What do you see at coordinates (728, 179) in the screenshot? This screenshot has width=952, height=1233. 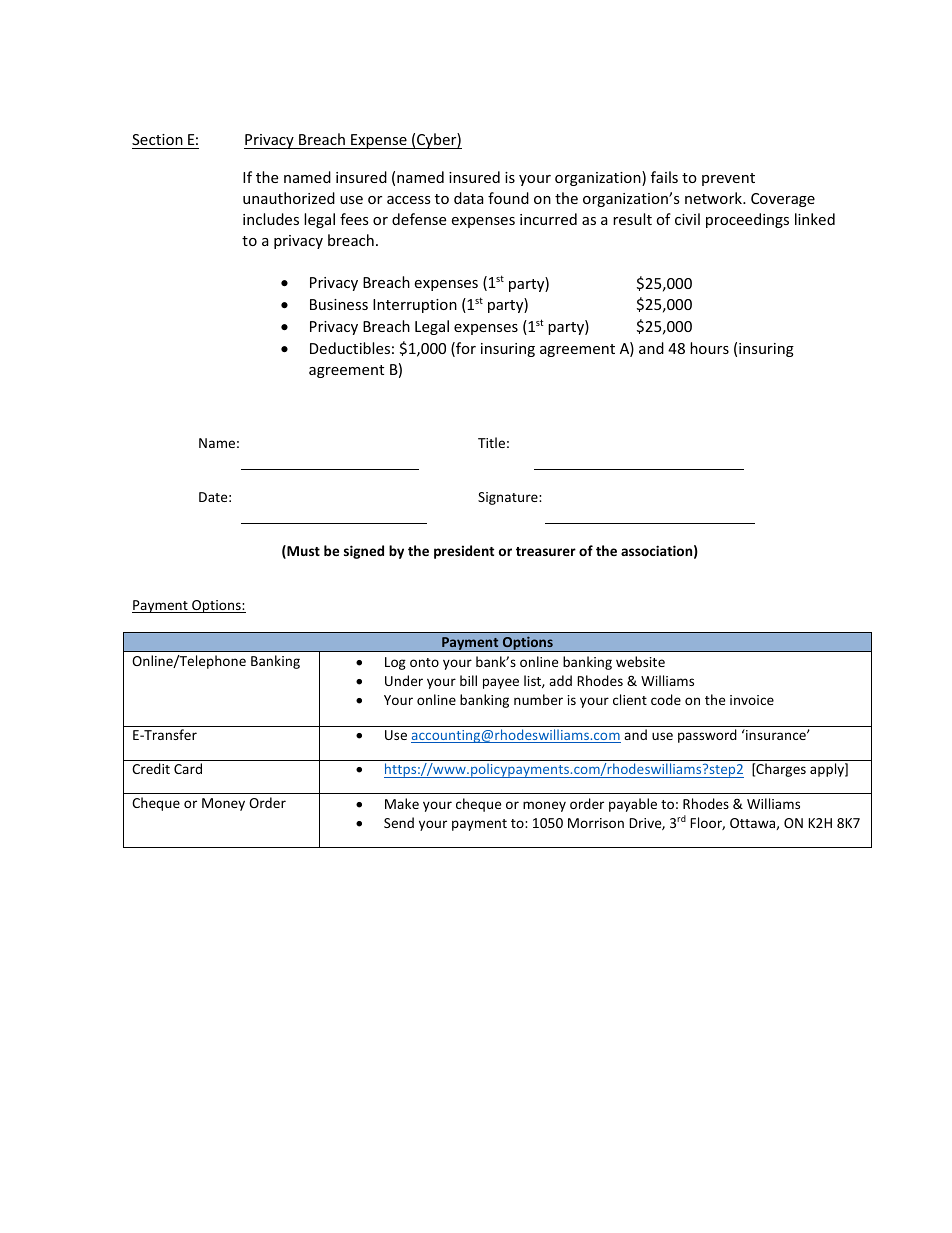 I see `prevent` at bounding box center [728, 179].
